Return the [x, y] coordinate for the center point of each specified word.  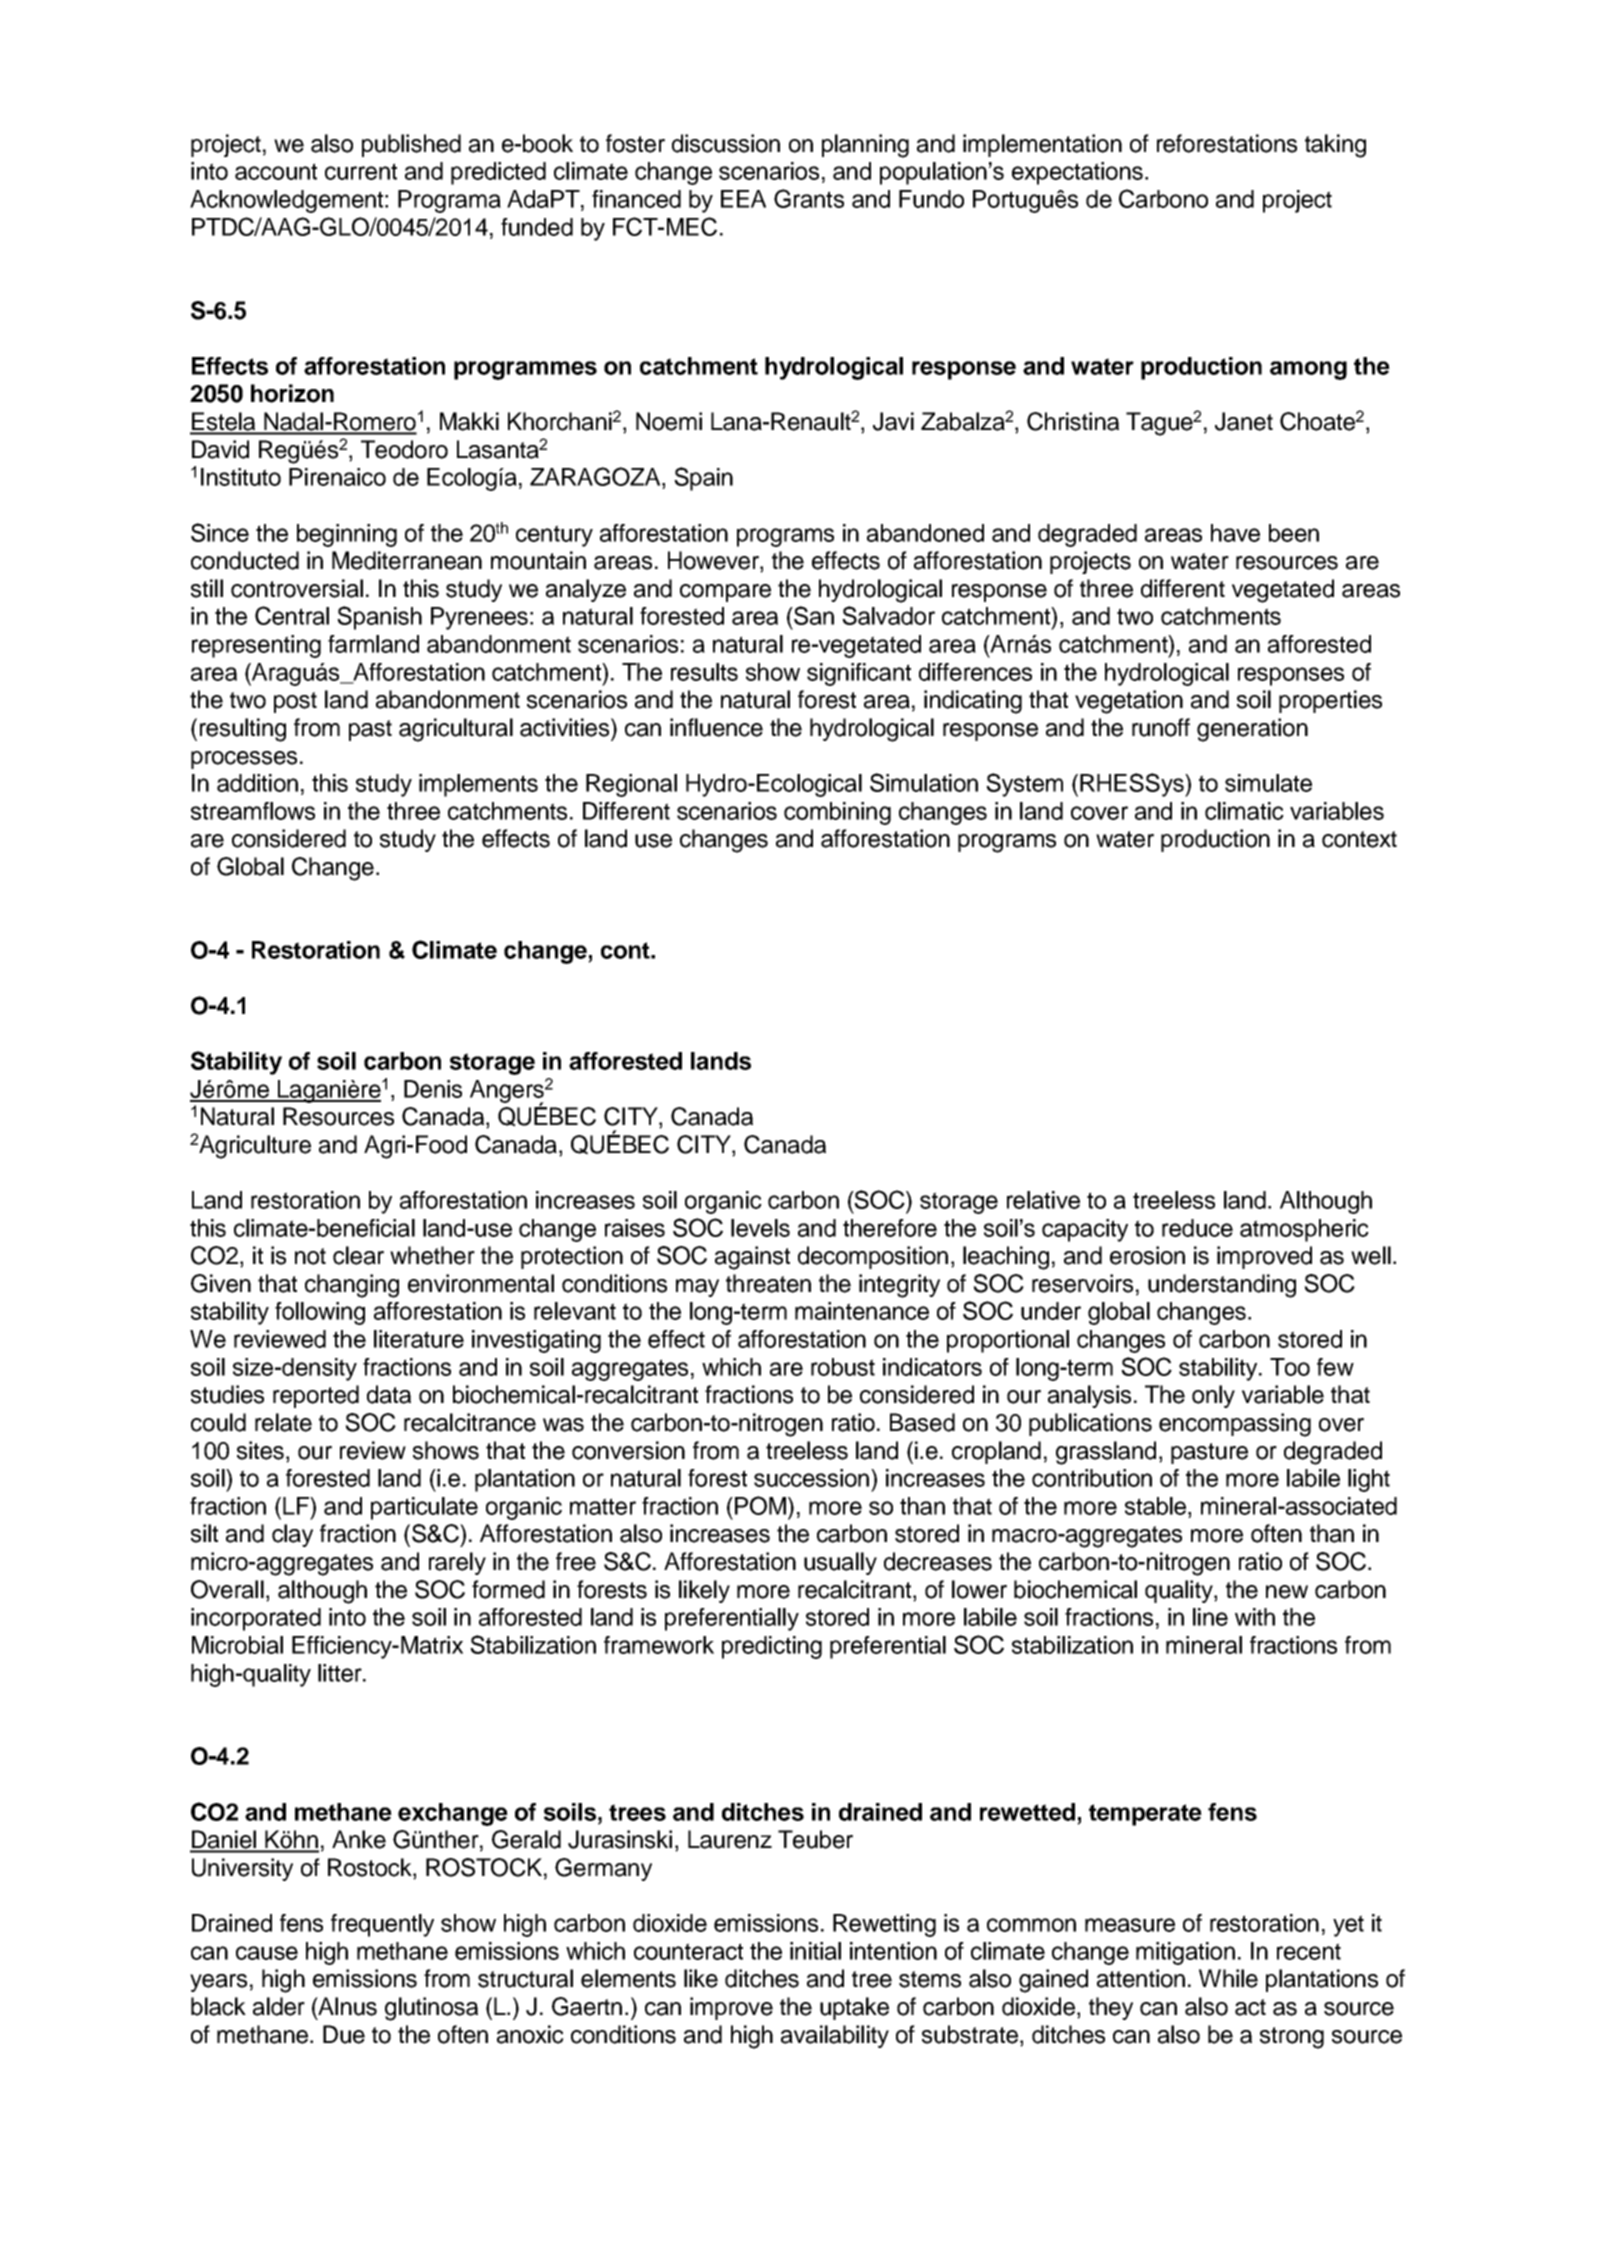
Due [344, 2034]
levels [760, 1228]
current [361, 171]
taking [1335, 146]
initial [815, 1951]
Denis [433, 1089]
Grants [809, 198]
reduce [1197, 1228]
